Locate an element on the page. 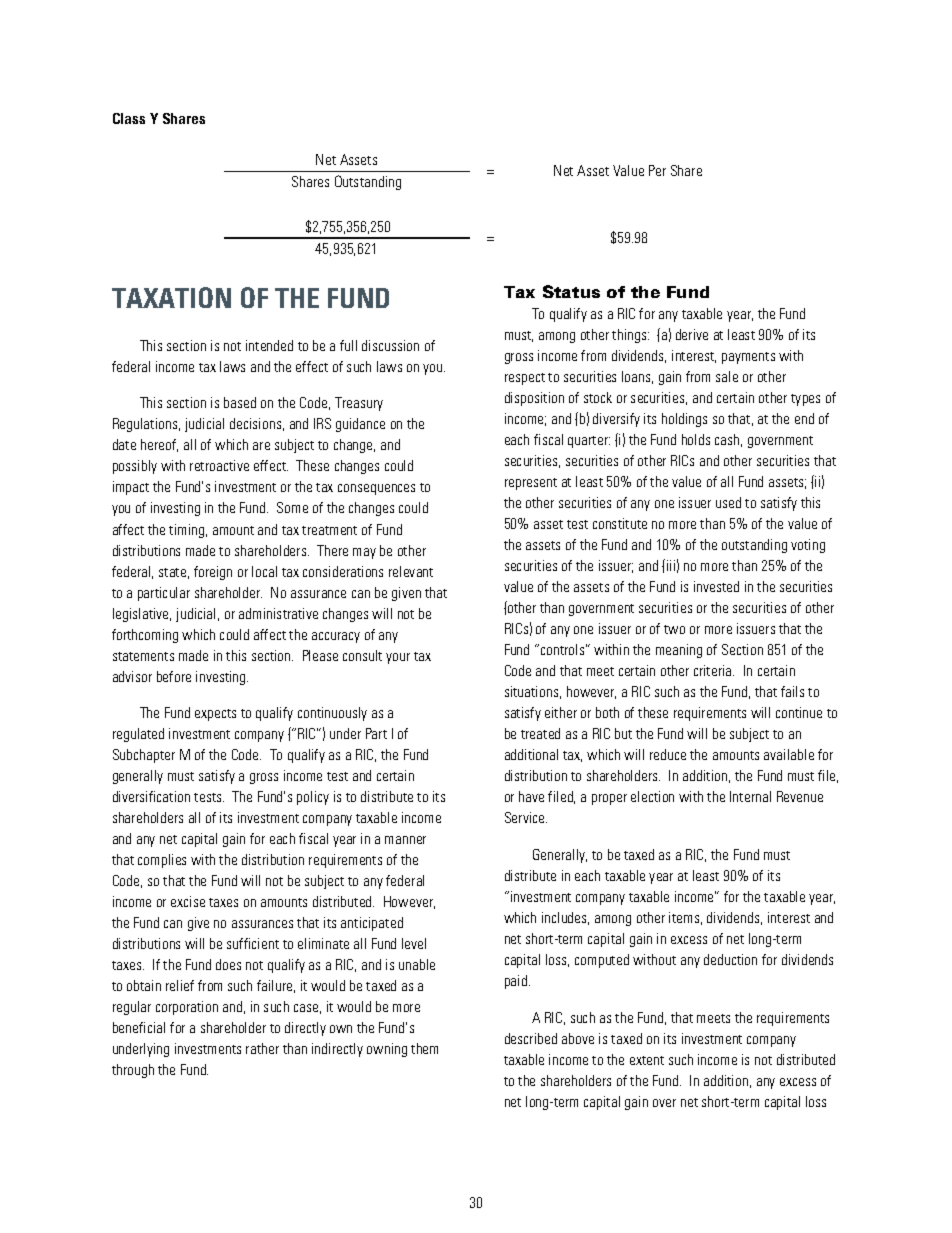 The width and height of the page is (952, 1233). corporation is located at coordinates (187, 1008).
